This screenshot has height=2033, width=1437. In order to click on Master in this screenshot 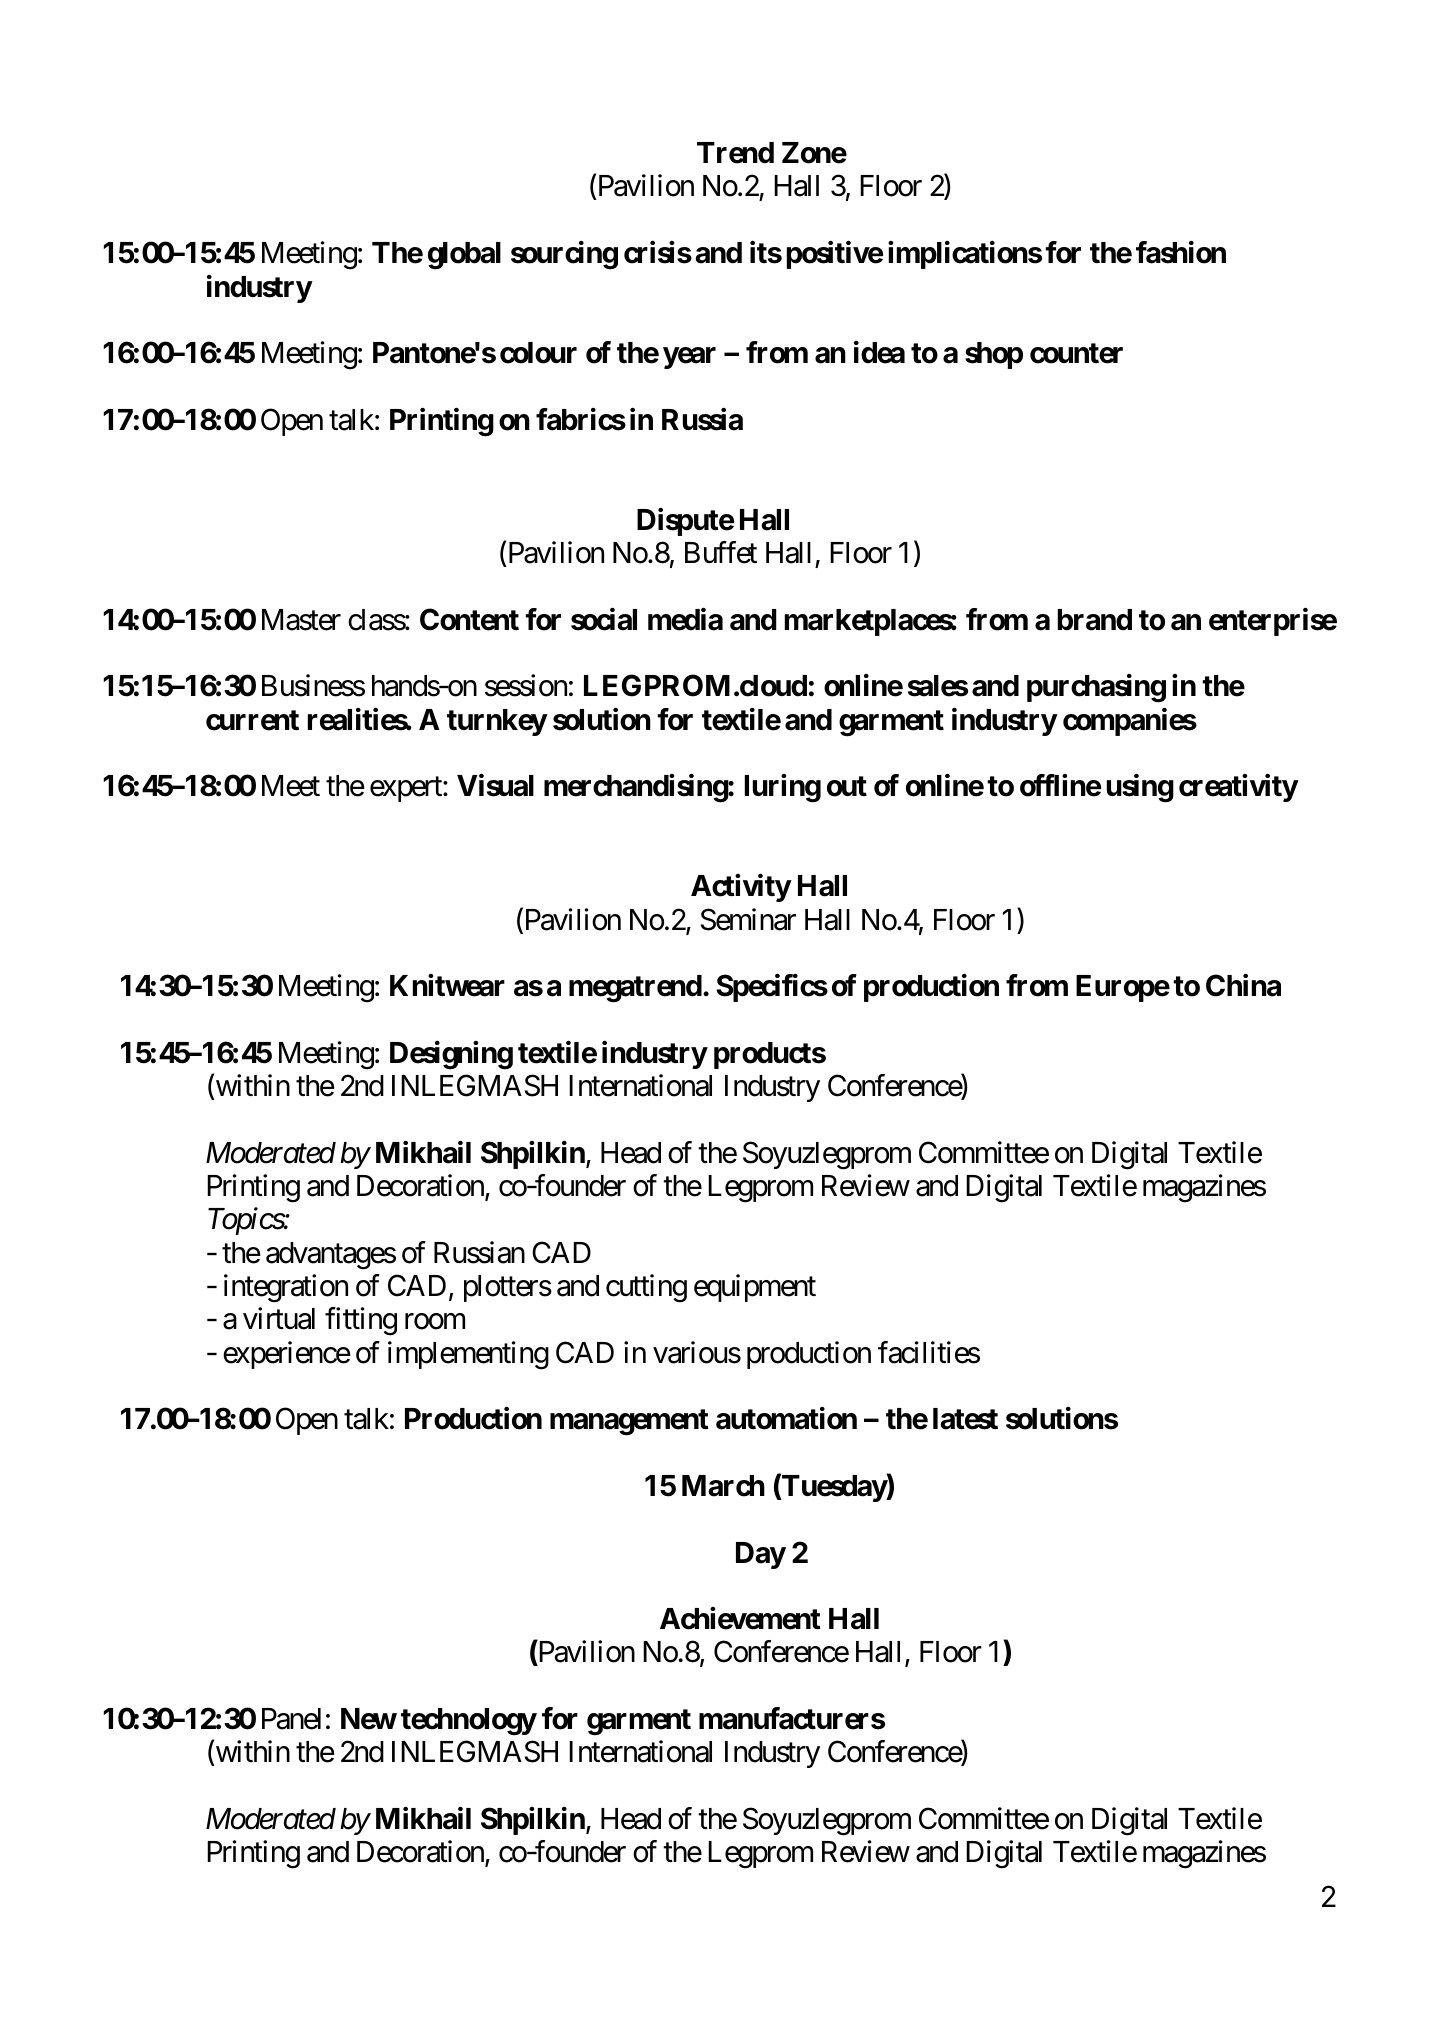, I will do `click(301, 620)`.
